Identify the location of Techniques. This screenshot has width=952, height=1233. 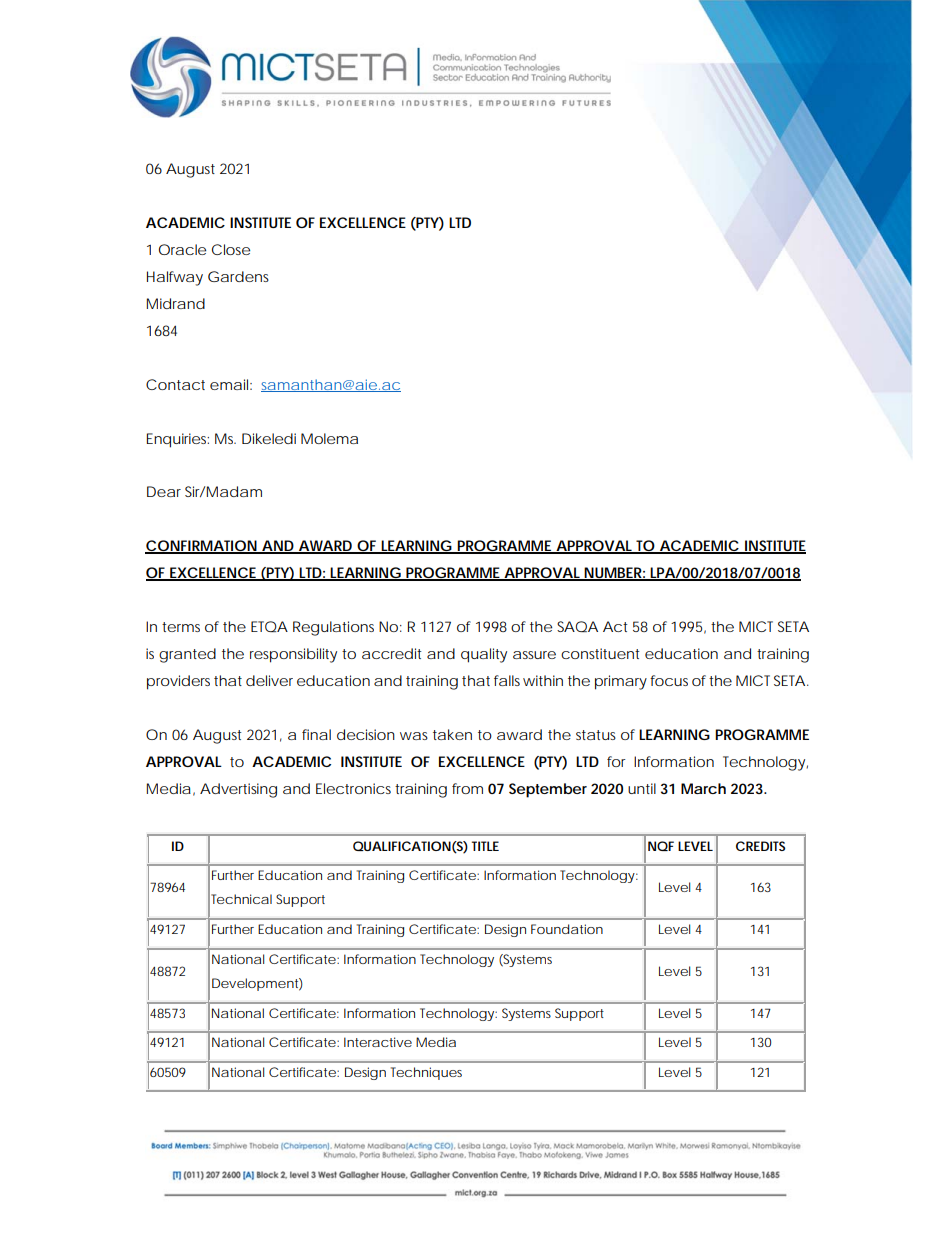
(426, 1073).
